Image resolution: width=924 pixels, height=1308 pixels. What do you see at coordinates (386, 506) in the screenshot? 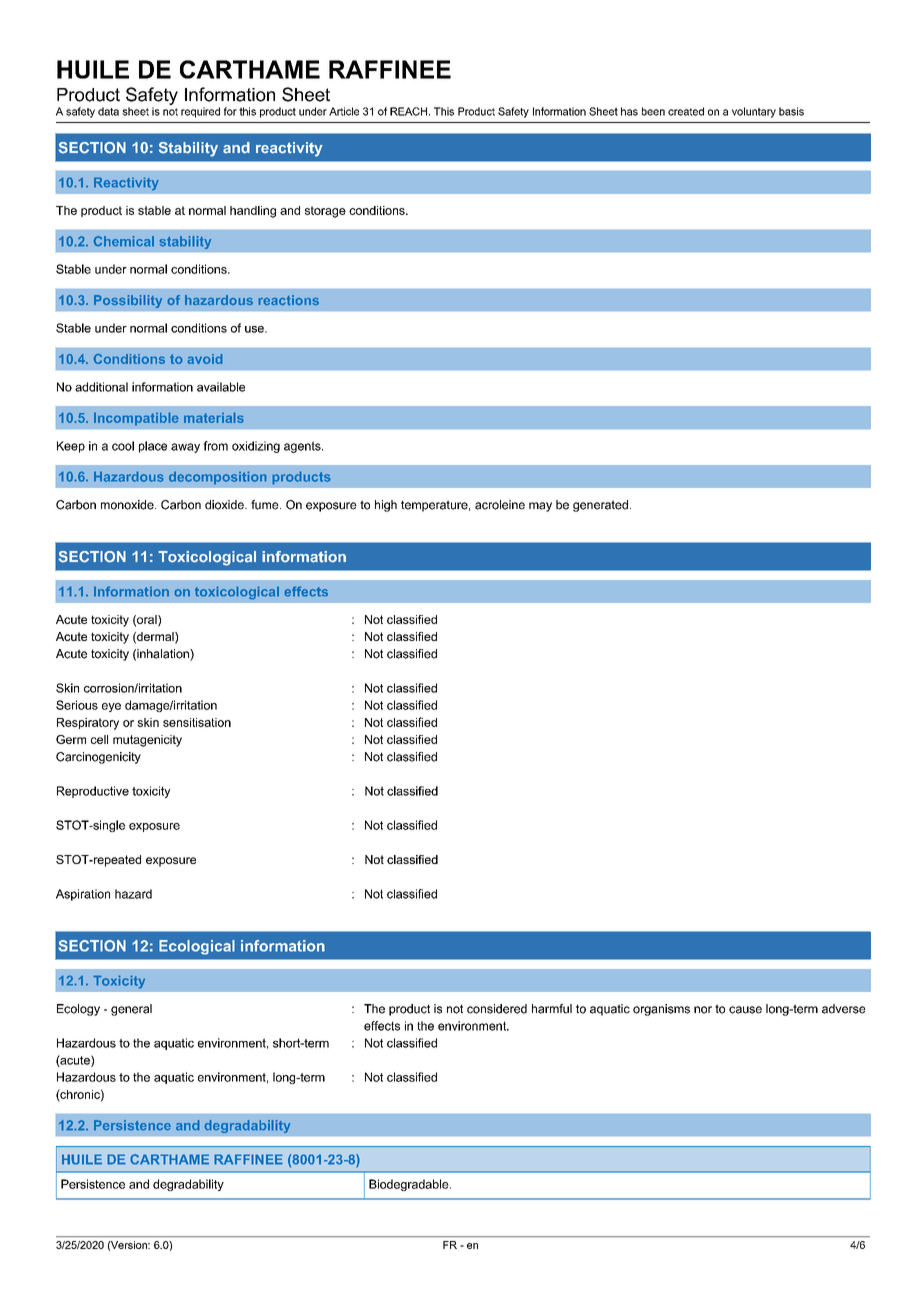
I see `high` at bounding box center [386, 506].
